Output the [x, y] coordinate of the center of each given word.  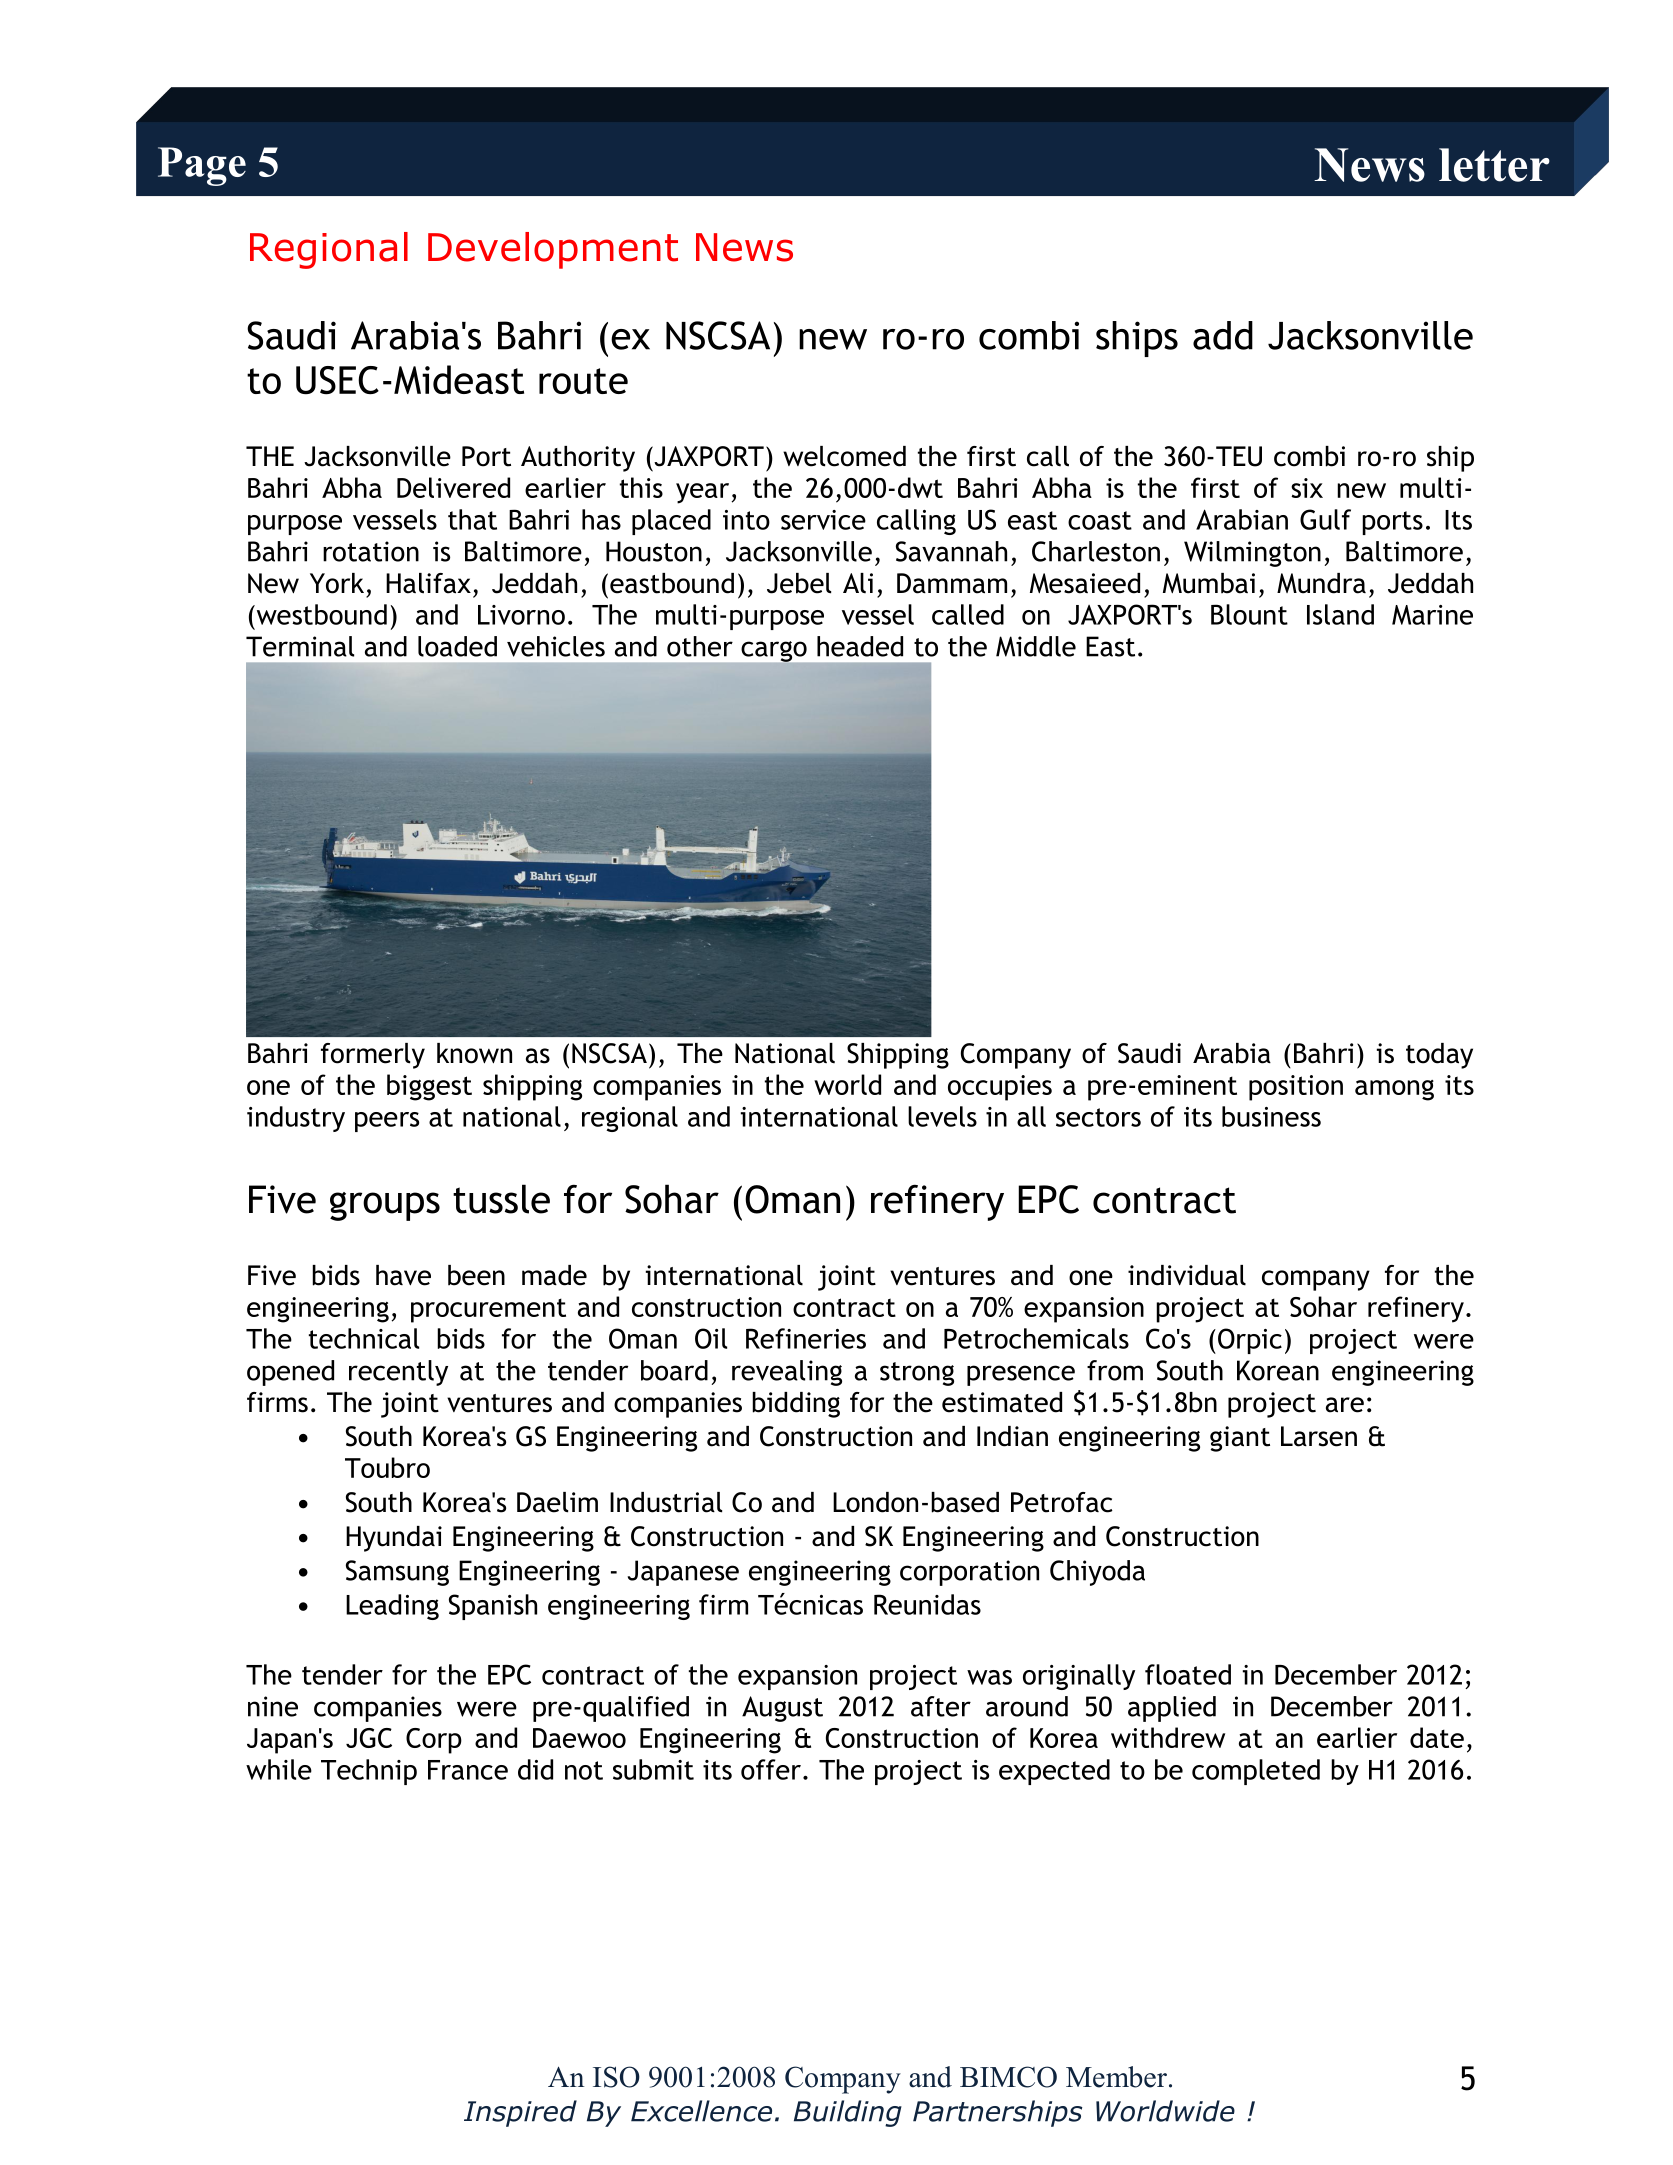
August [782, 1709]
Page [202, 166]
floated [1188, 1674]
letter [1494, 165]
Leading [392, 1607]
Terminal [300, 646]
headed [860, 646]
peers [387, 1122]
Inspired [520, 2113]
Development [553, 250]
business [1271, 1116]
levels [942, 1116]
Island [1340, 614]
